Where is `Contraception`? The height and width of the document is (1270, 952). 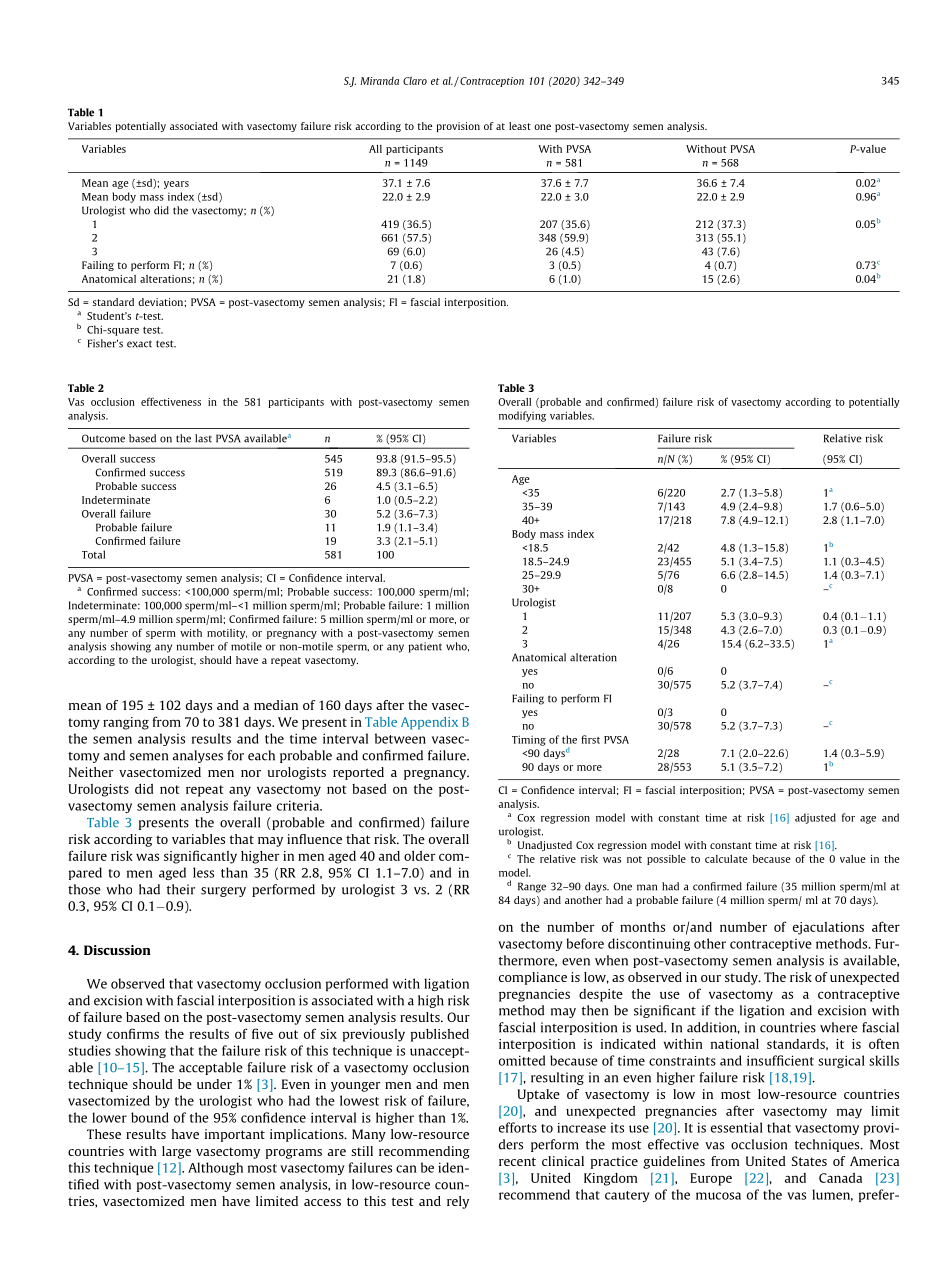 Contraception is located at coordinates (491, 81).
